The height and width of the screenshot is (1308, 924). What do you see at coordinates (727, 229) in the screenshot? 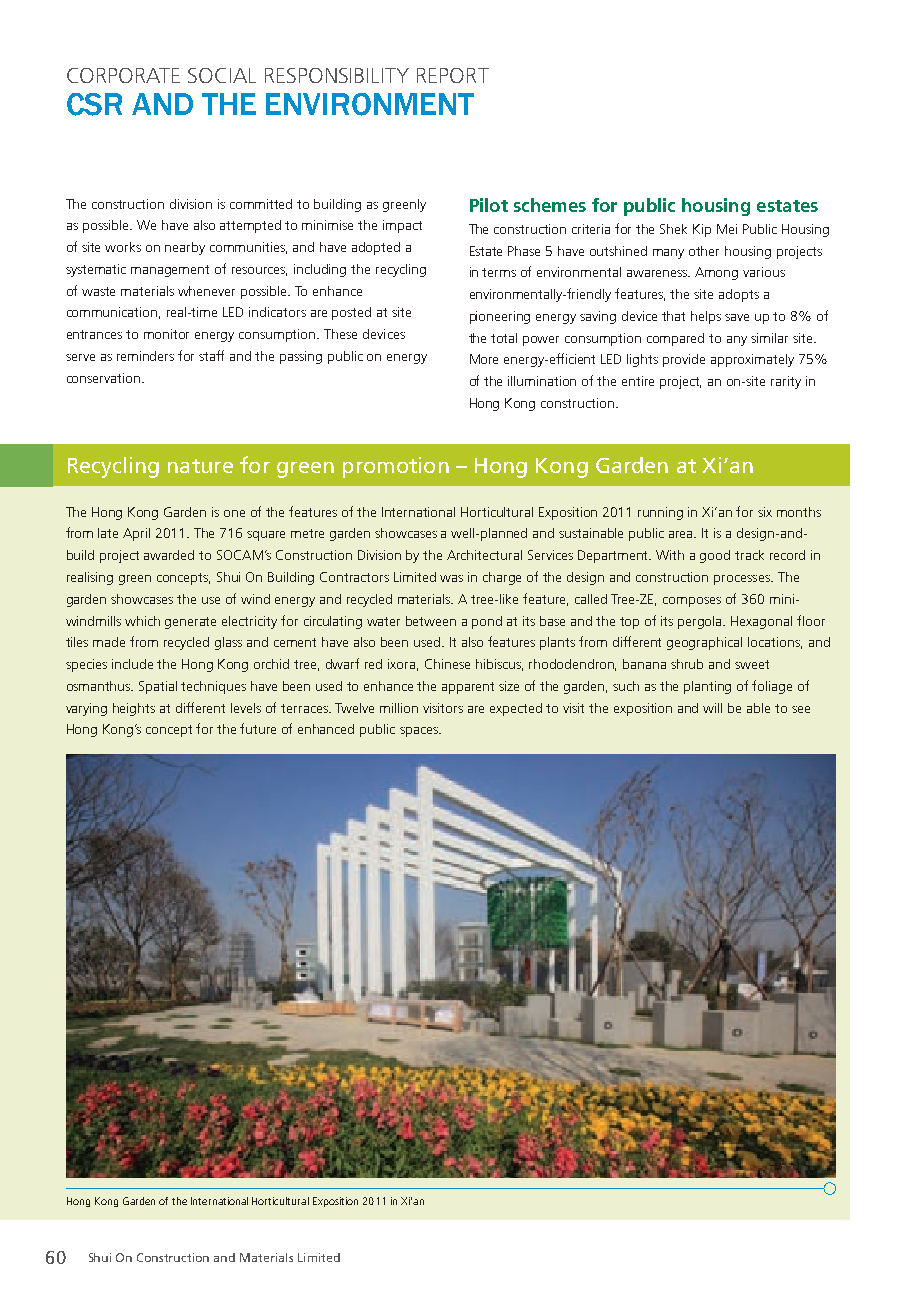
I see `Mei` at bounding box center [727, 229].
